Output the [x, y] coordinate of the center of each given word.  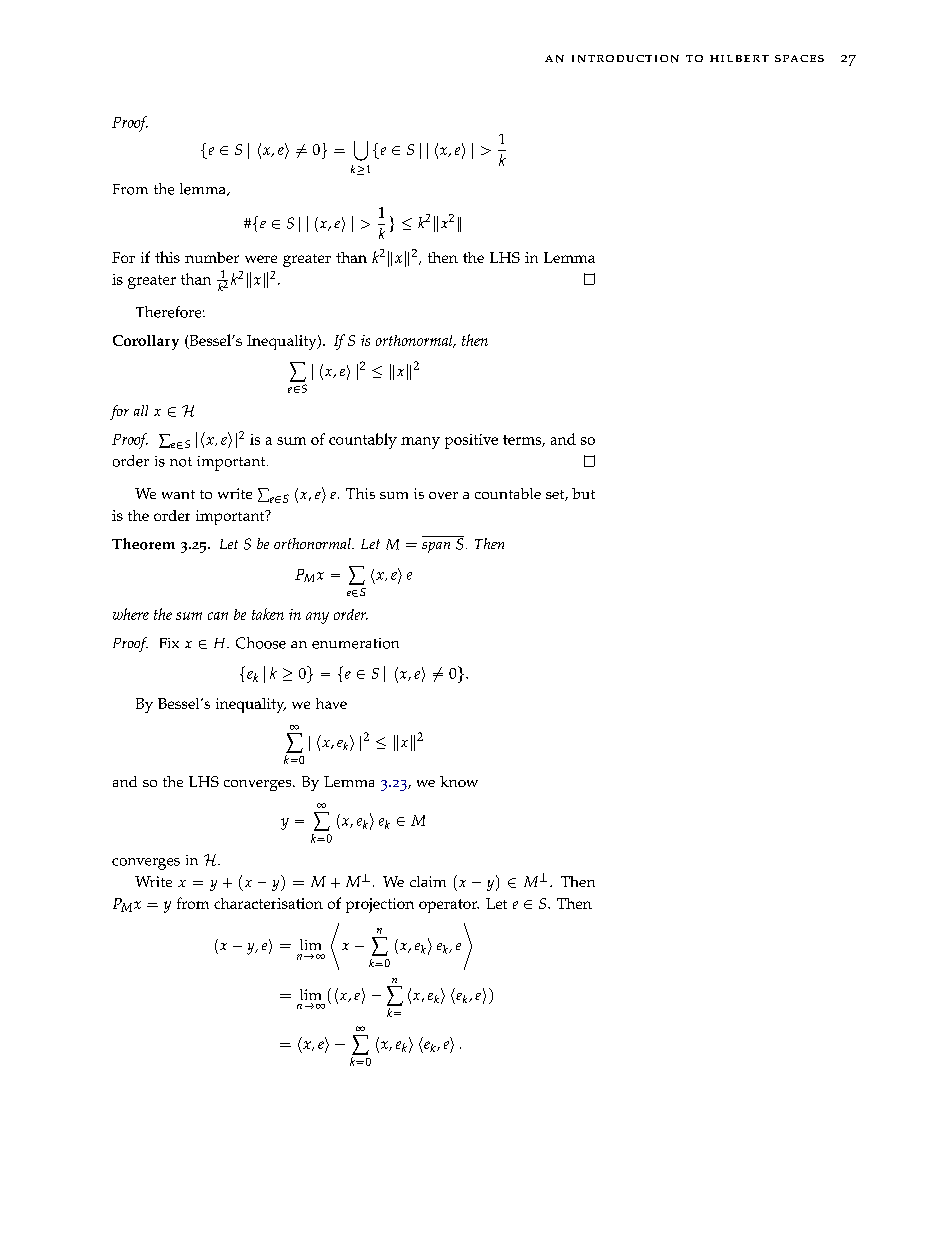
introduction [625, 59]
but [583, 493]
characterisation [268, 903]
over [443, 495]
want [178, 494]
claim [428, 881]
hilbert [739, 58]
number [212, 257]
